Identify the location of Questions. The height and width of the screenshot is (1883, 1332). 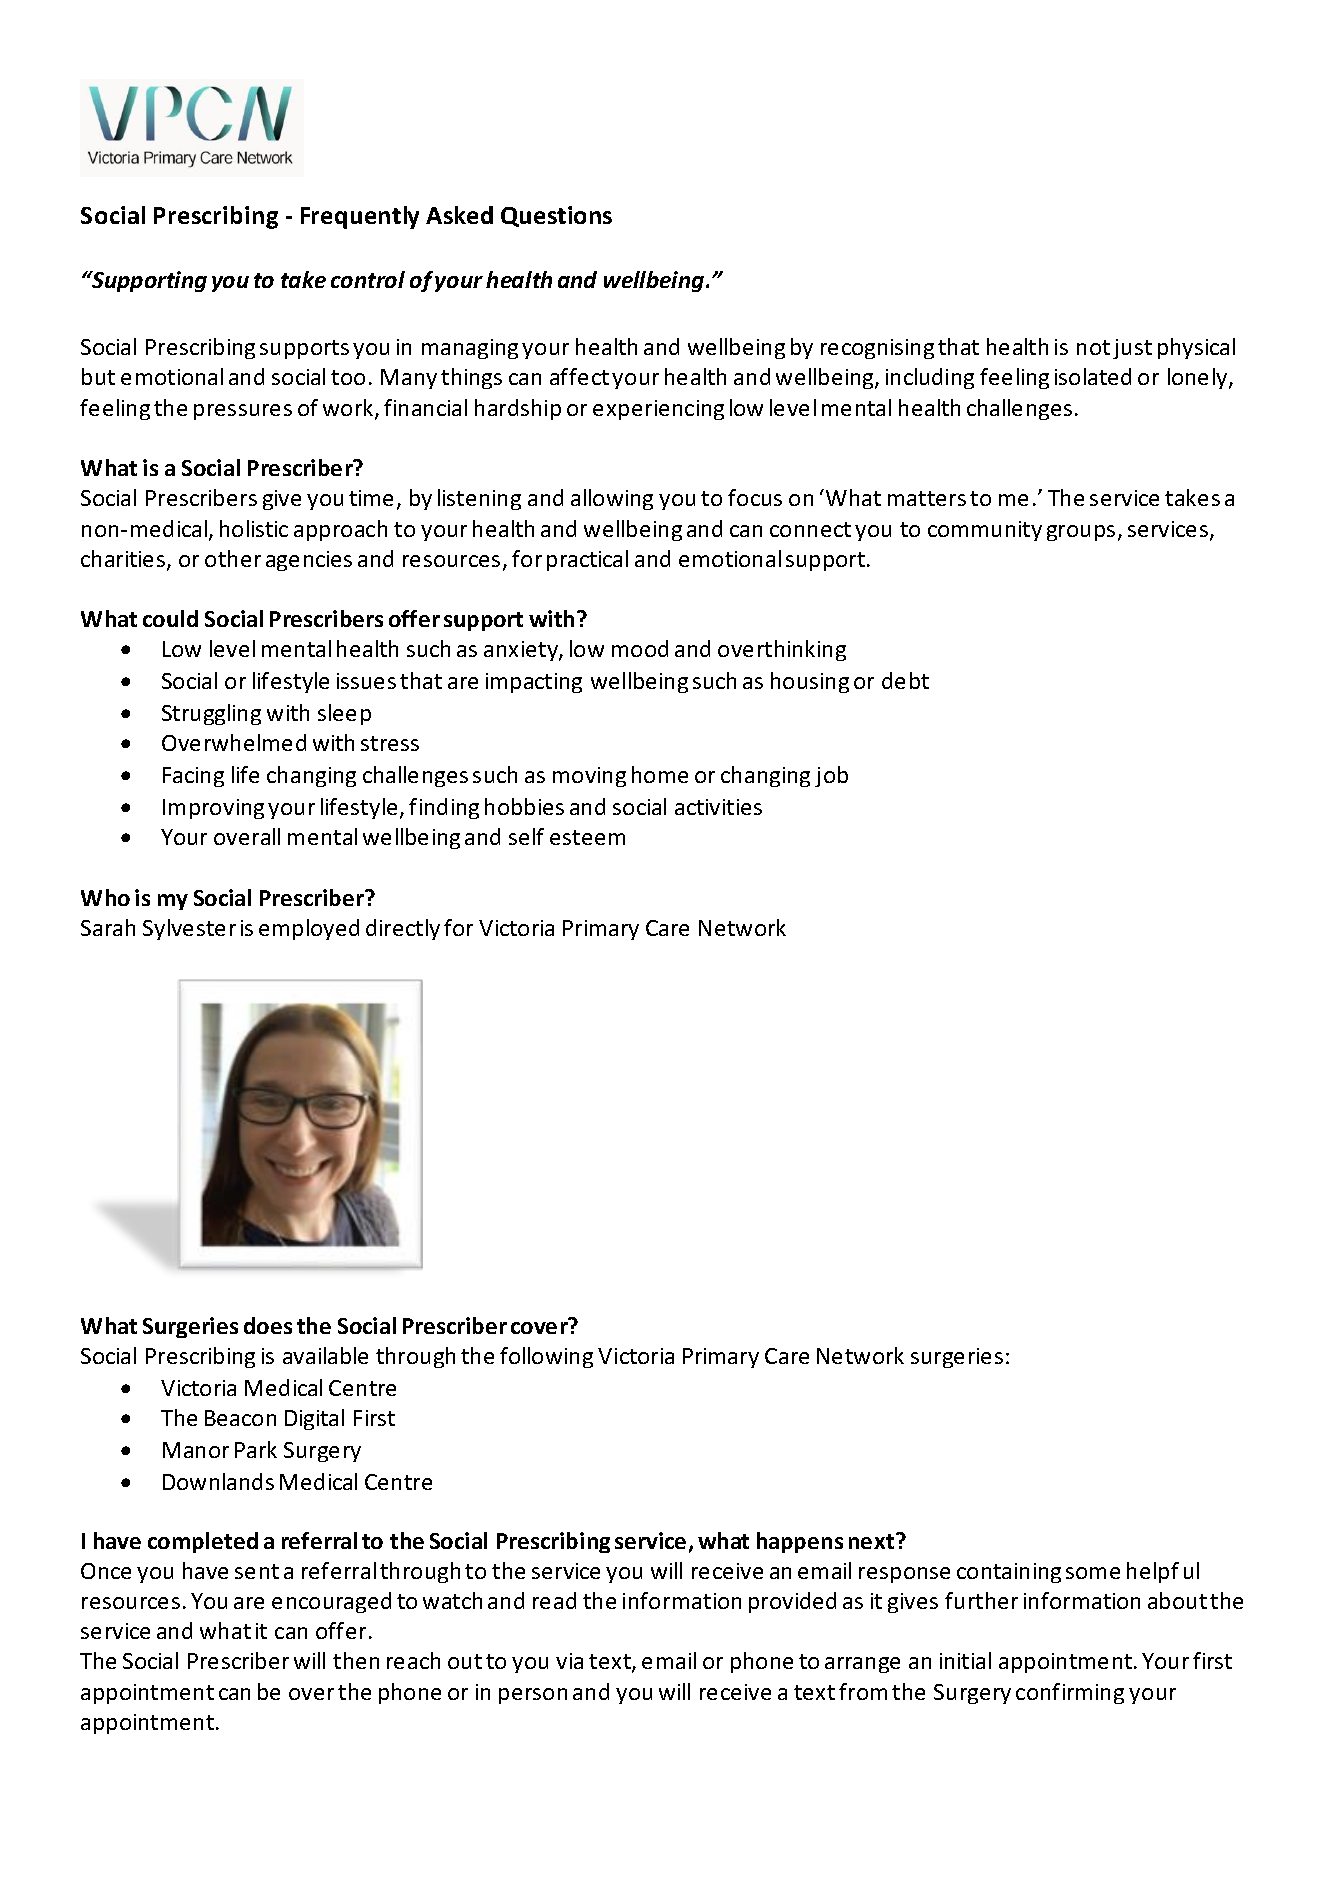
(556, 216).
